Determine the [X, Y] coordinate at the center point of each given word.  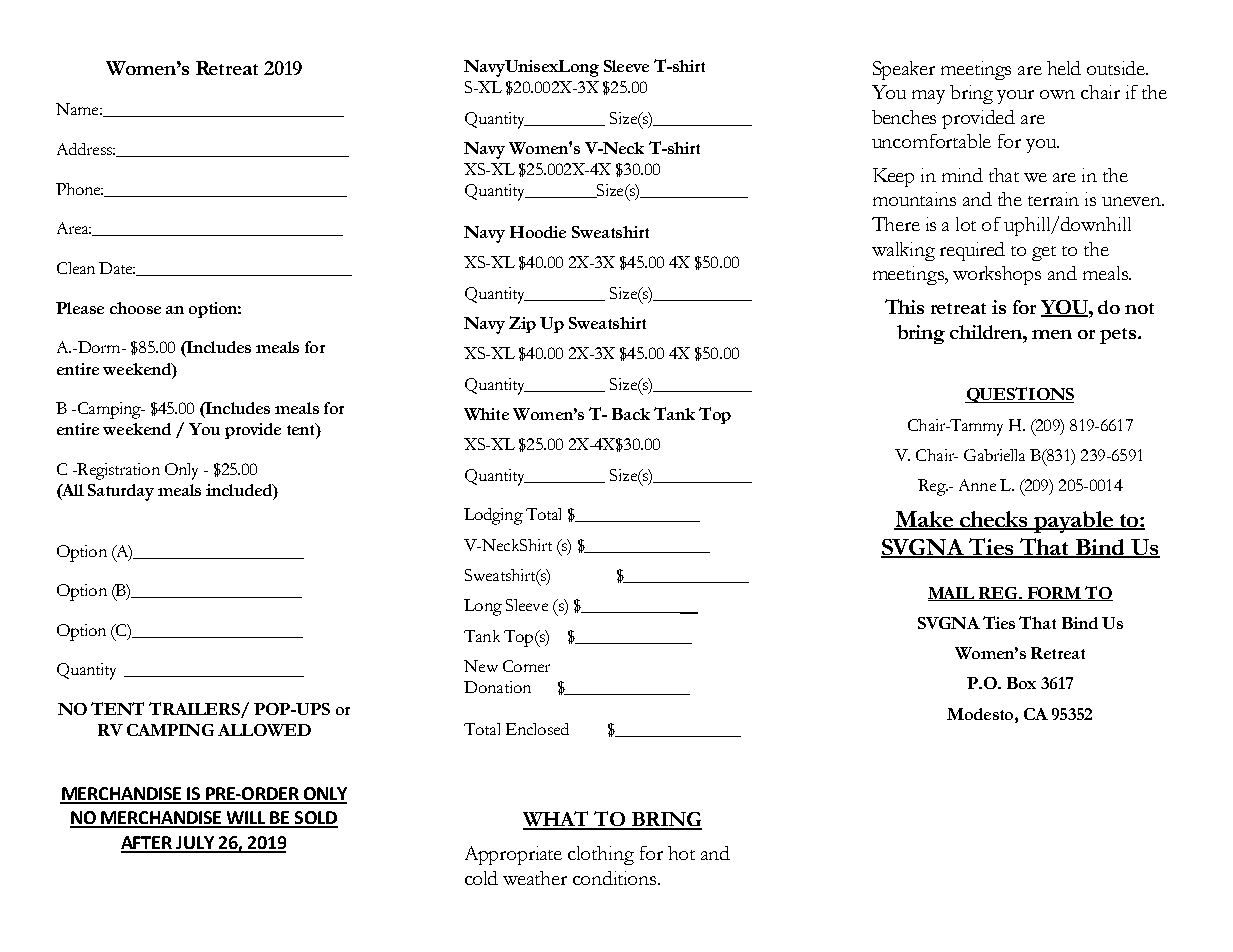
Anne [977, 485]
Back [631, 414]
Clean [76, 268]
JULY [195, 844]
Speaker [904, 70]
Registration [117, 471]
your [1015, 97]
